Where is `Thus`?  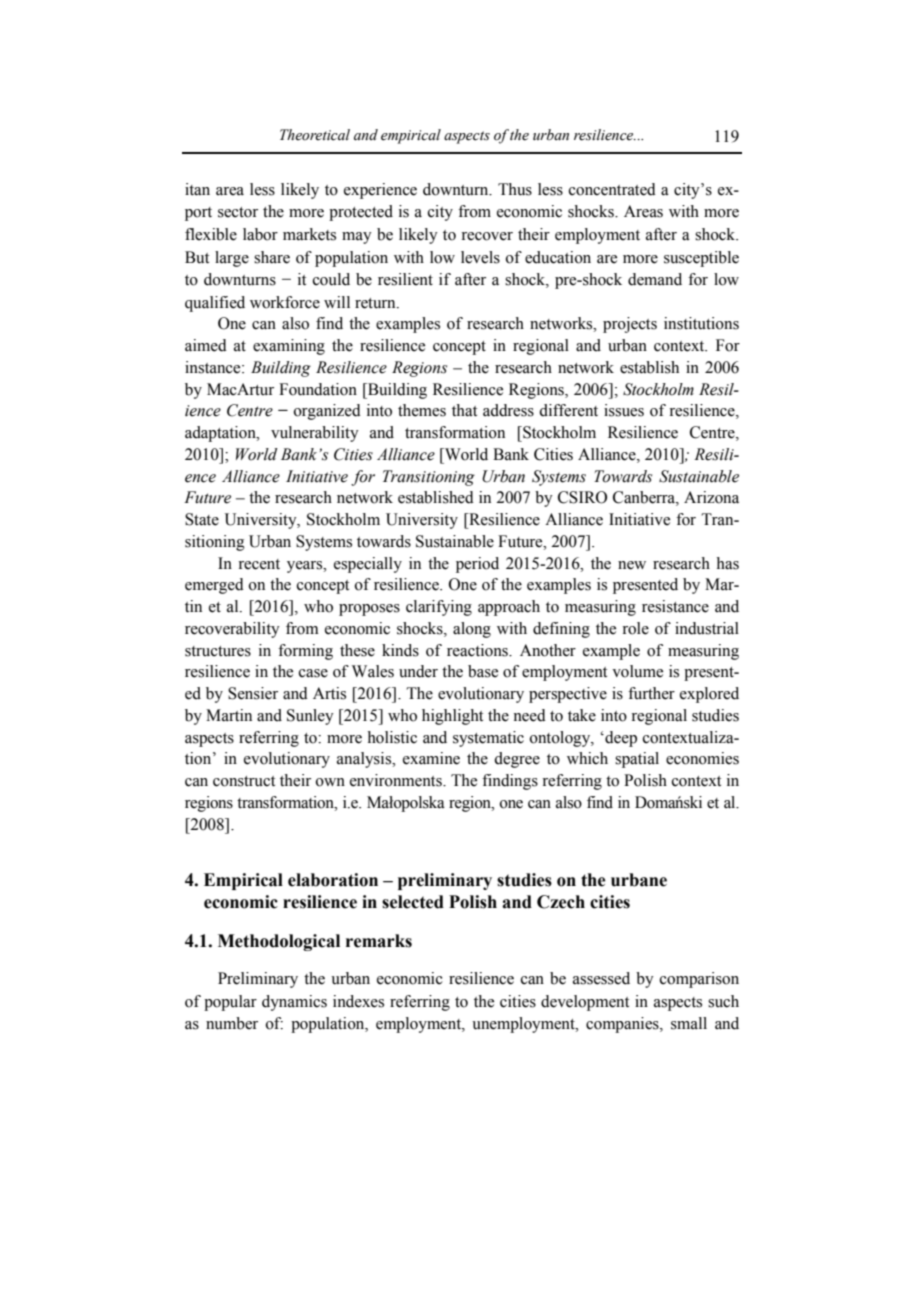 Thus is located at coordinates (515, 189).
